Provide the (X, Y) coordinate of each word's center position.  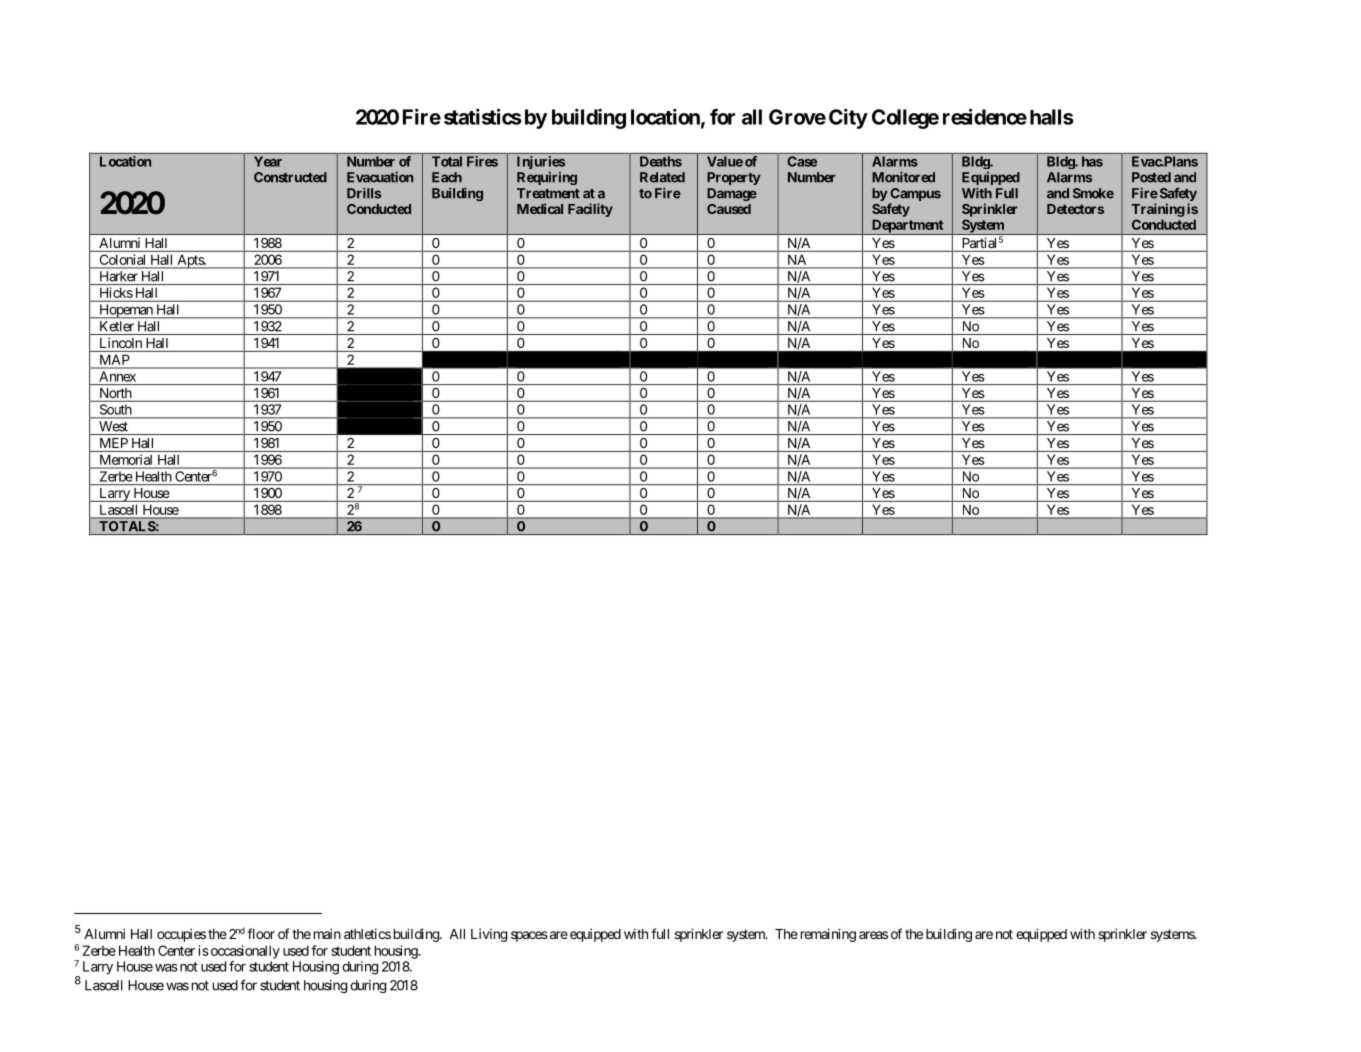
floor (261, 933)
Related (662, 177)
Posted (1151, 177)
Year (268, 161)
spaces (529, 936)
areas (873, 935)
